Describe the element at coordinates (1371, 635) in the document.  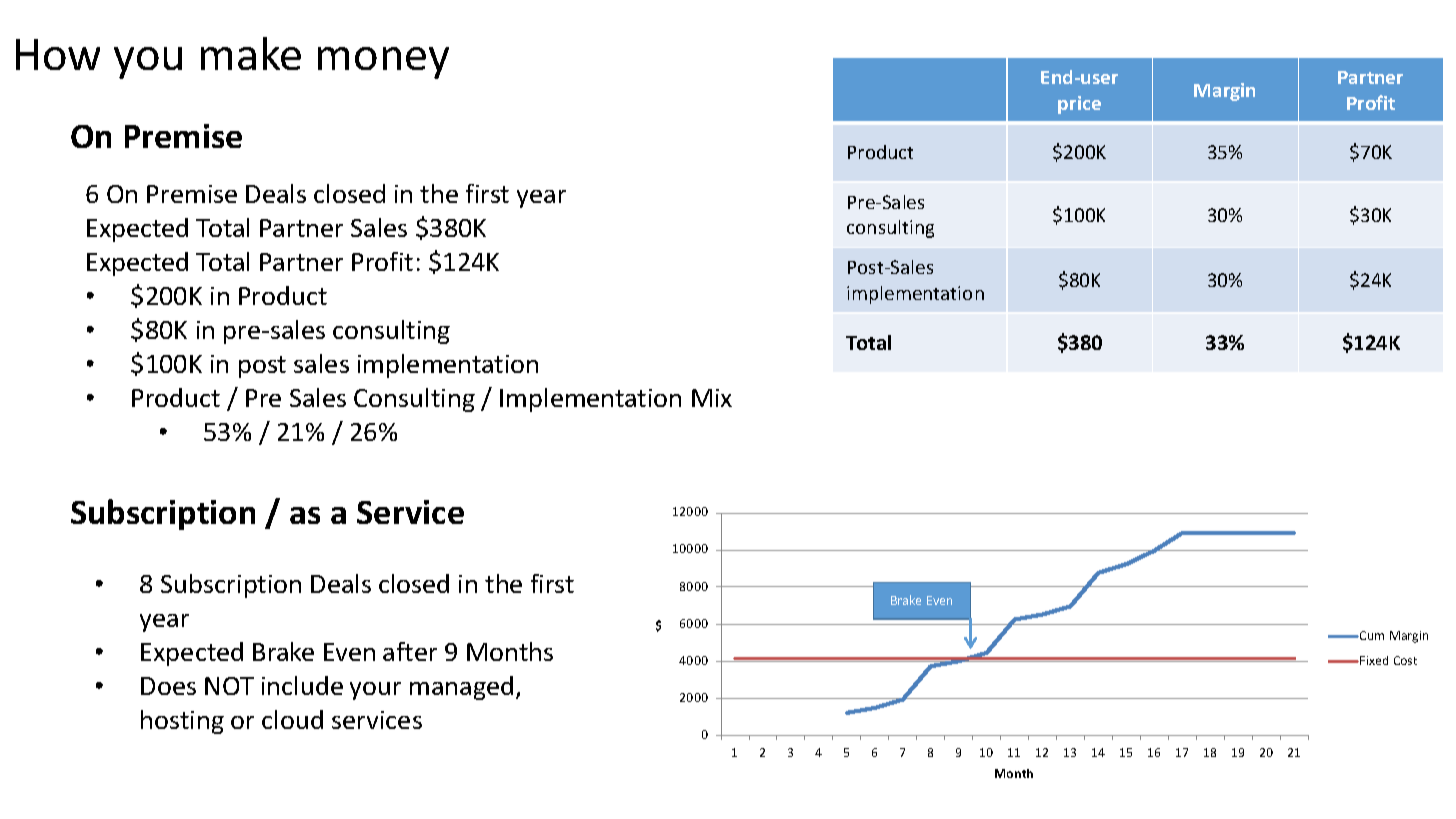
I see `Cum` at that location.
